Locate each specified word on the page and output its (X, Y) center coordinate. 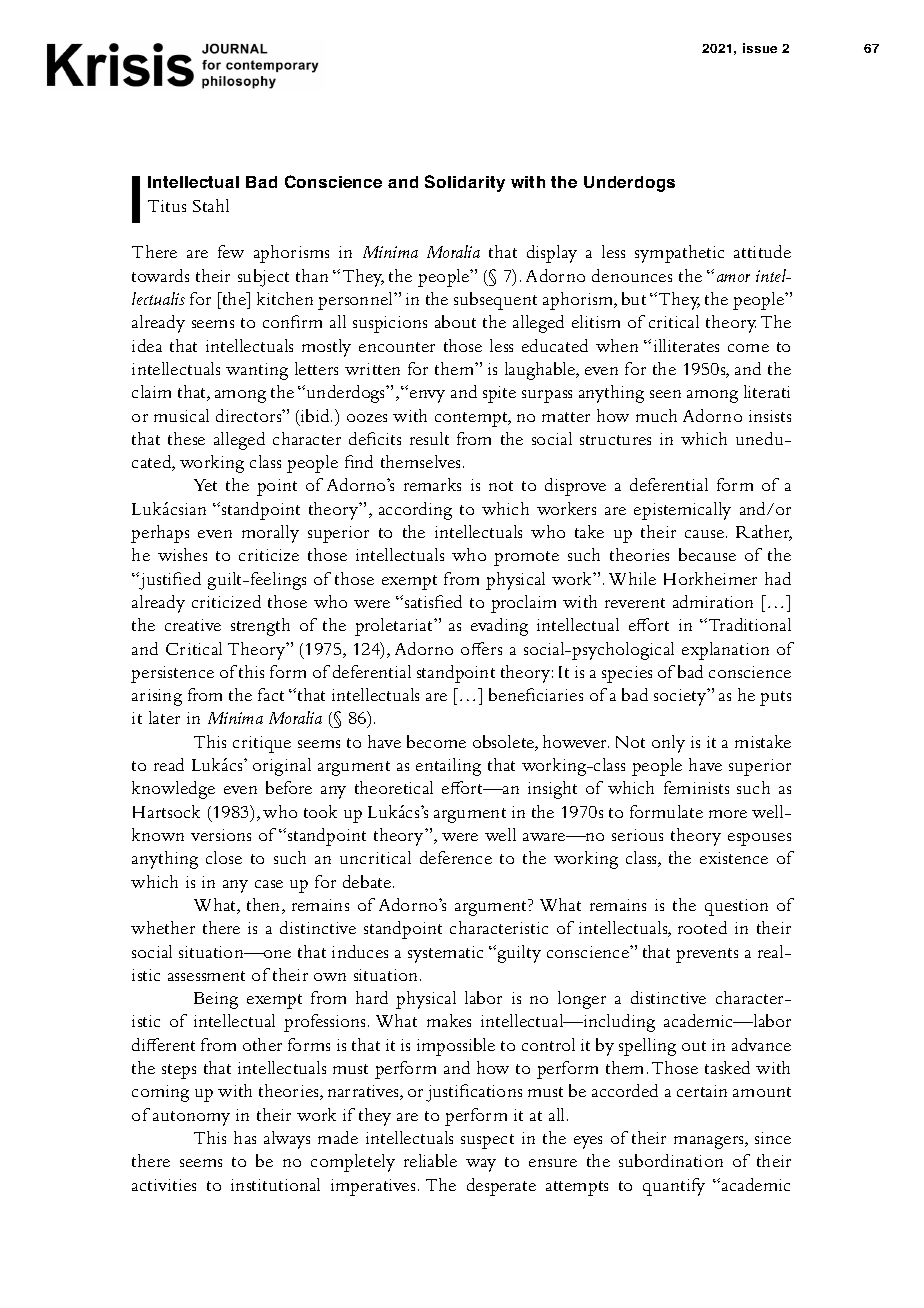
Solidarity (465, 183)
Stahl (211, 205)
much (656, 415)
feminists (696, 787)
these (186, 438)
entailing (448, 767)
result (429, 438)
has (245, 1137)
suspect (487, 1141)
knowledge (173, 790)
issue (760, 48)
